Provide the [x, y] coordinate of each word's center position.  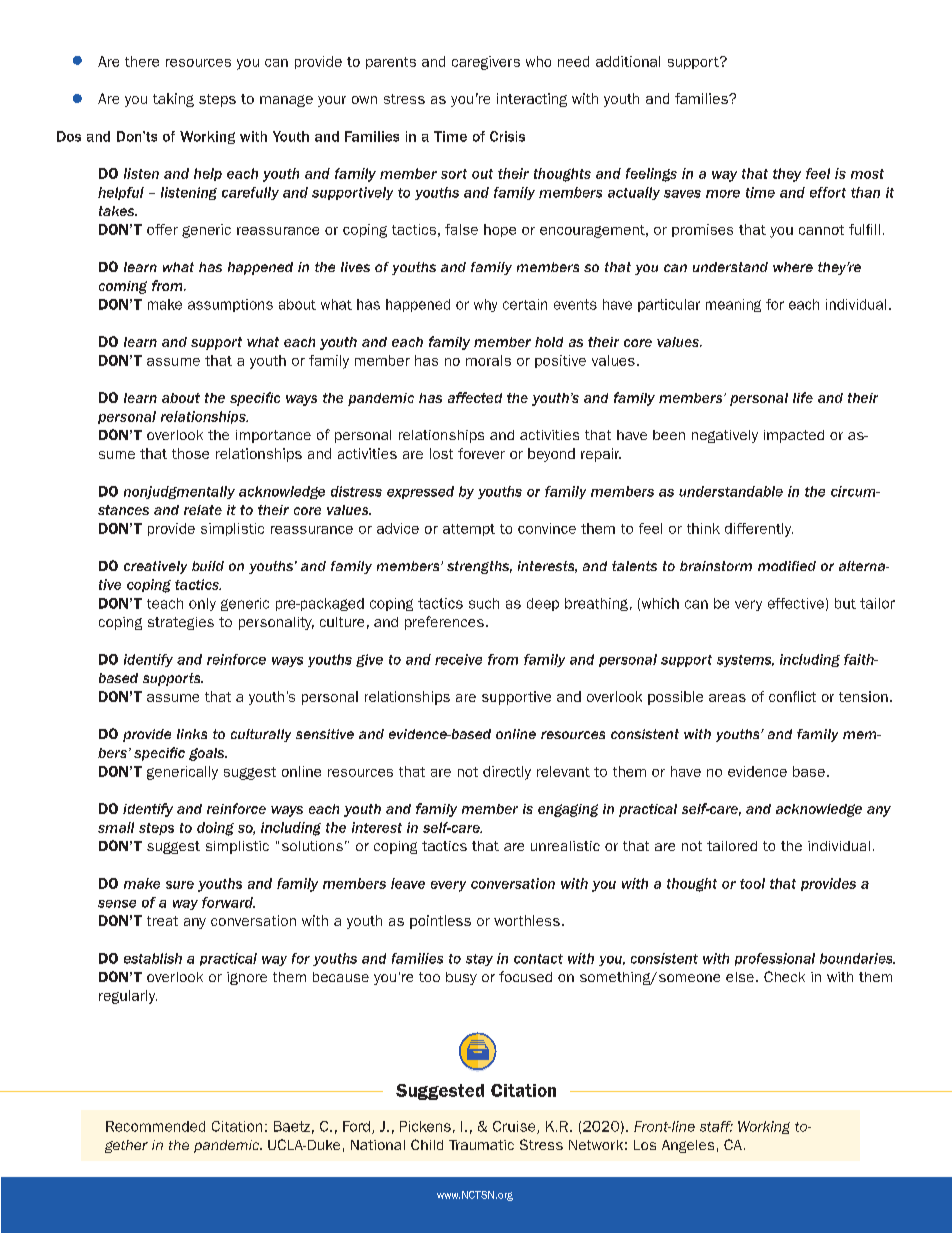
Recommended [155, 1126]
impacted [794, 436]
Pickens [425, 1126]
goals [208, 754]
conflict [792, 696]
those [190, 453]
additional [628, 61]
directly [507, 773]
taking [173, 100]
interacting [532, 100]
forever [481, 453]
